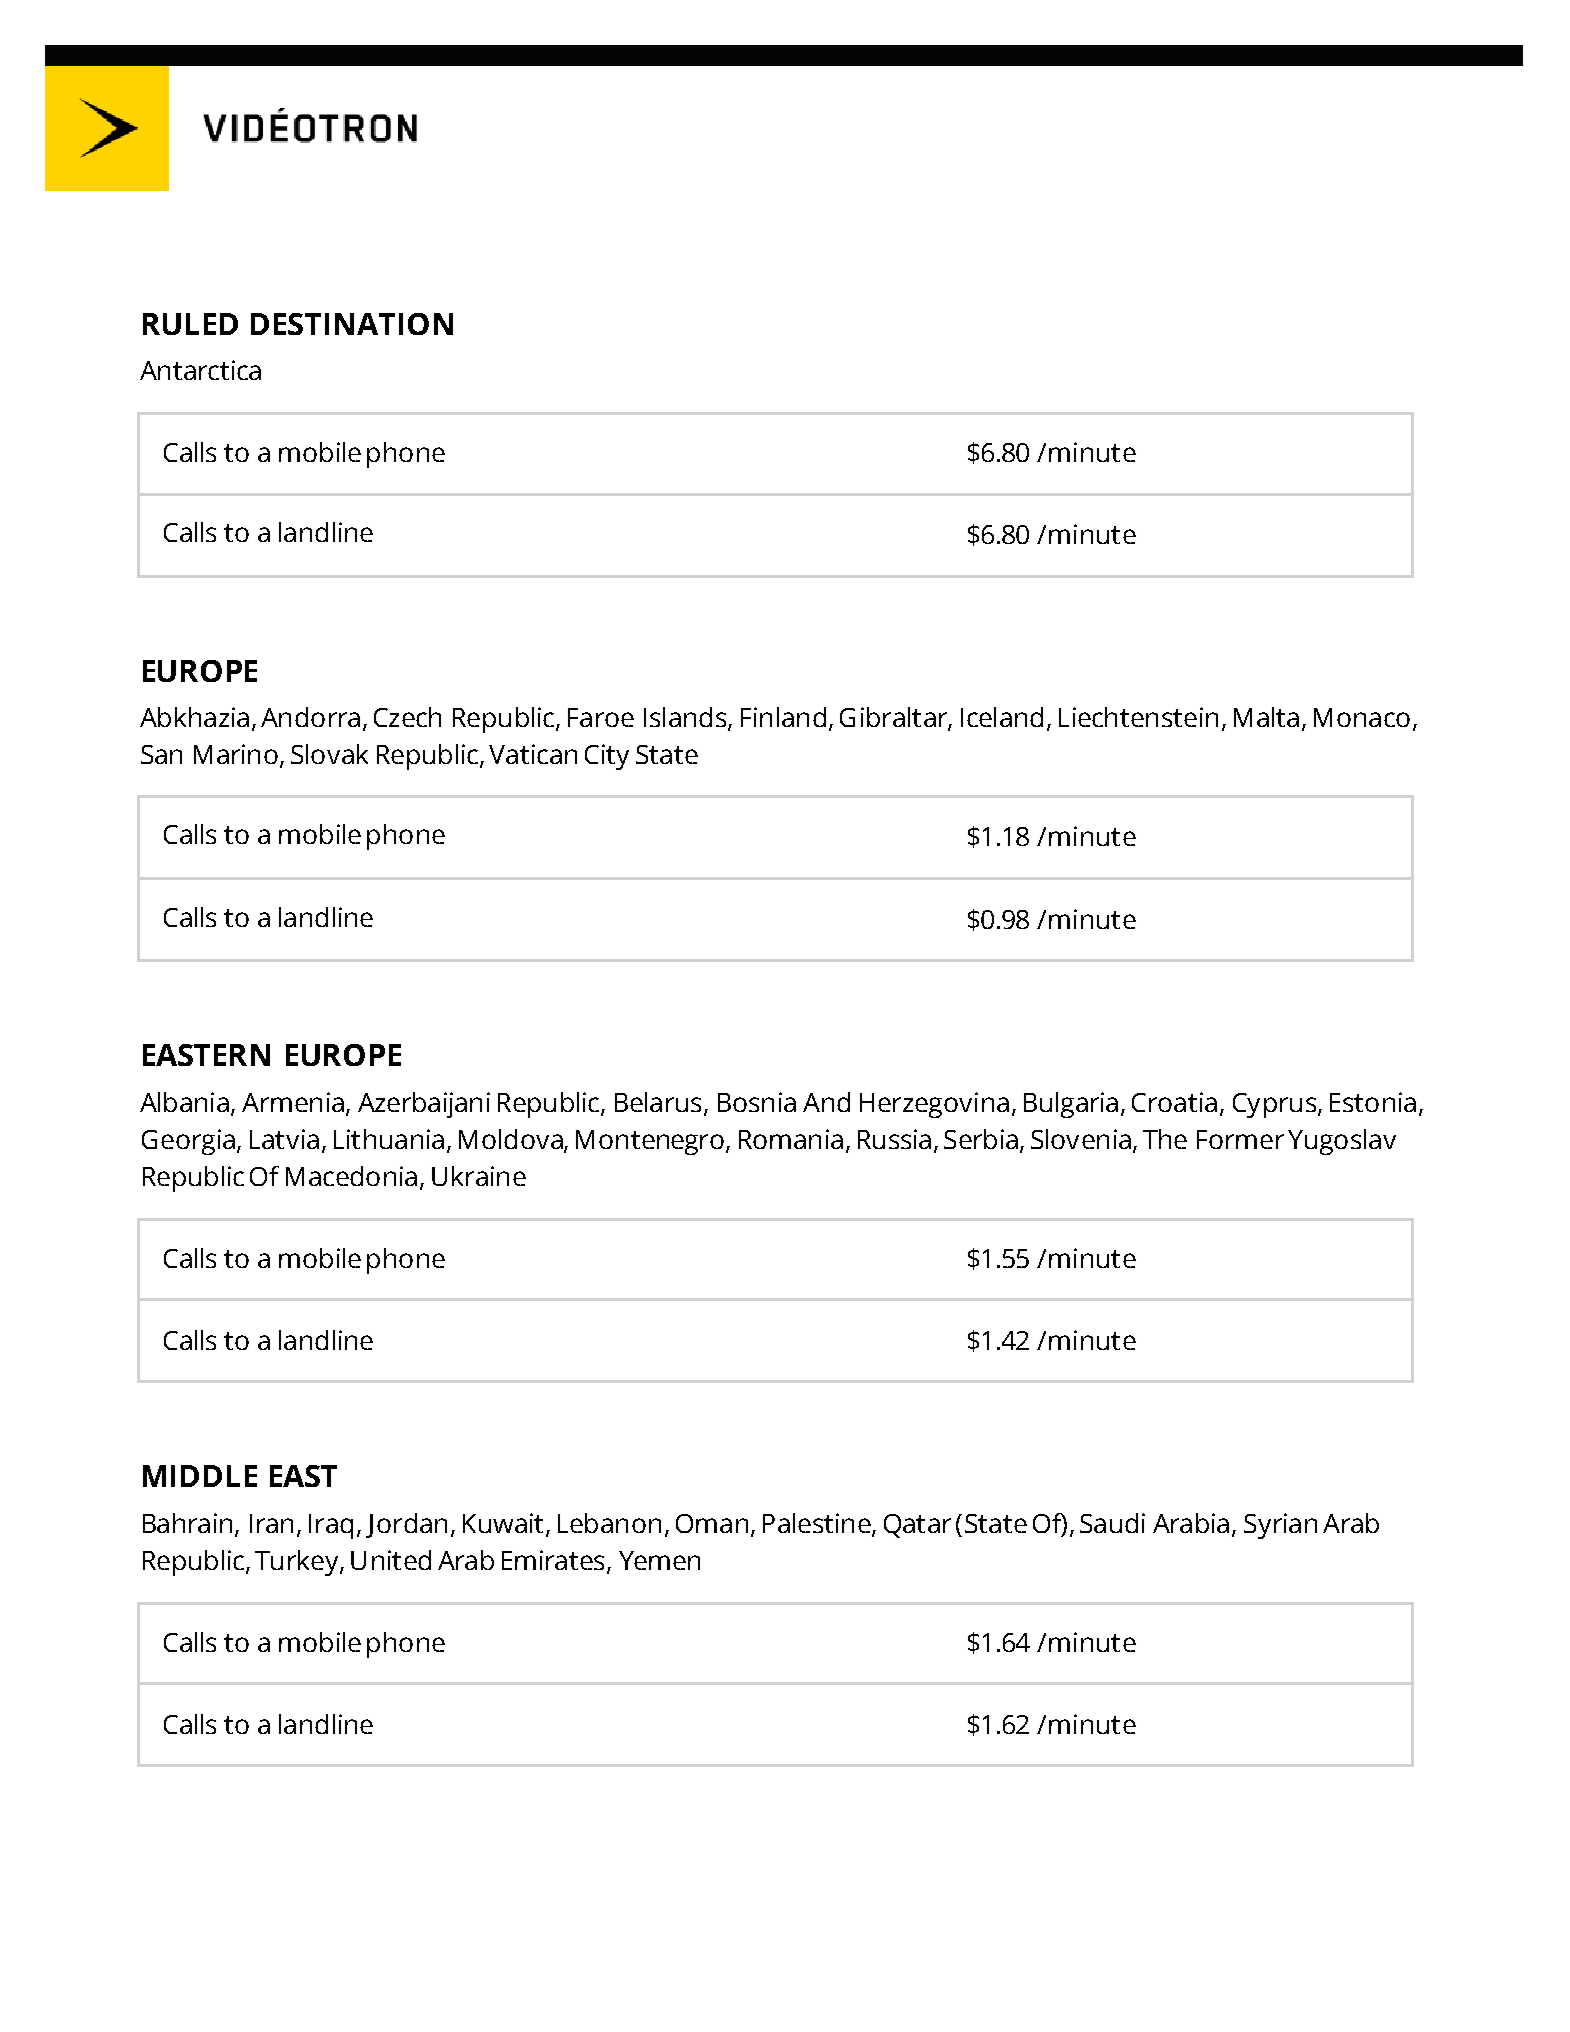  I want to click on Former, so click(1240, 1139).
